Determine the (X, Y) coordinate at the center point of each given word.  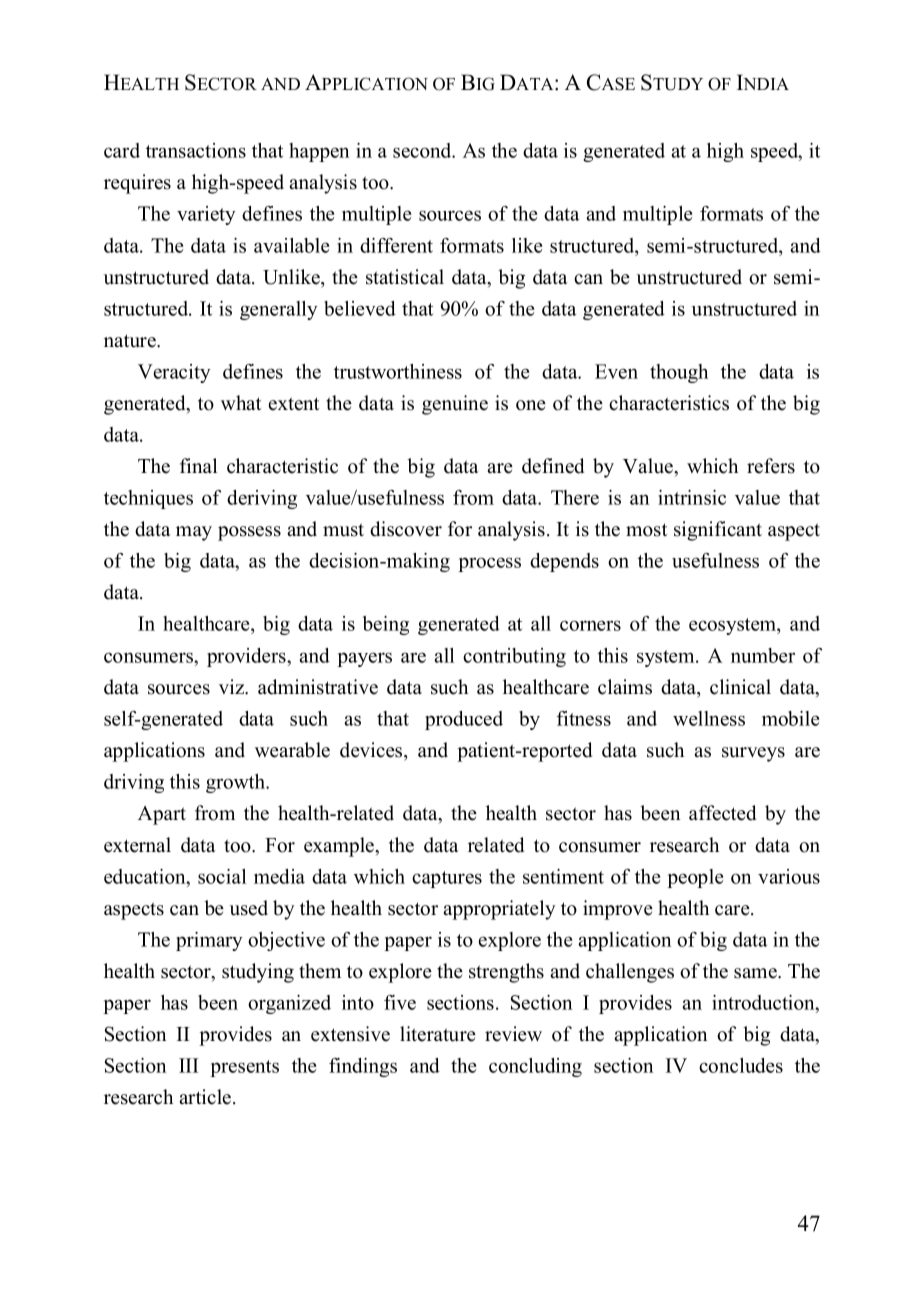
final (198, 465)
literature (438, 1034)
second (423, 150)
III (189, 1065)
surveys (753, 754)
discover (406, 529)
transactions (196, 150)
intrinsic (692, 497)
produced (464, 720)
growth (237, 783)
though (679, 373)
